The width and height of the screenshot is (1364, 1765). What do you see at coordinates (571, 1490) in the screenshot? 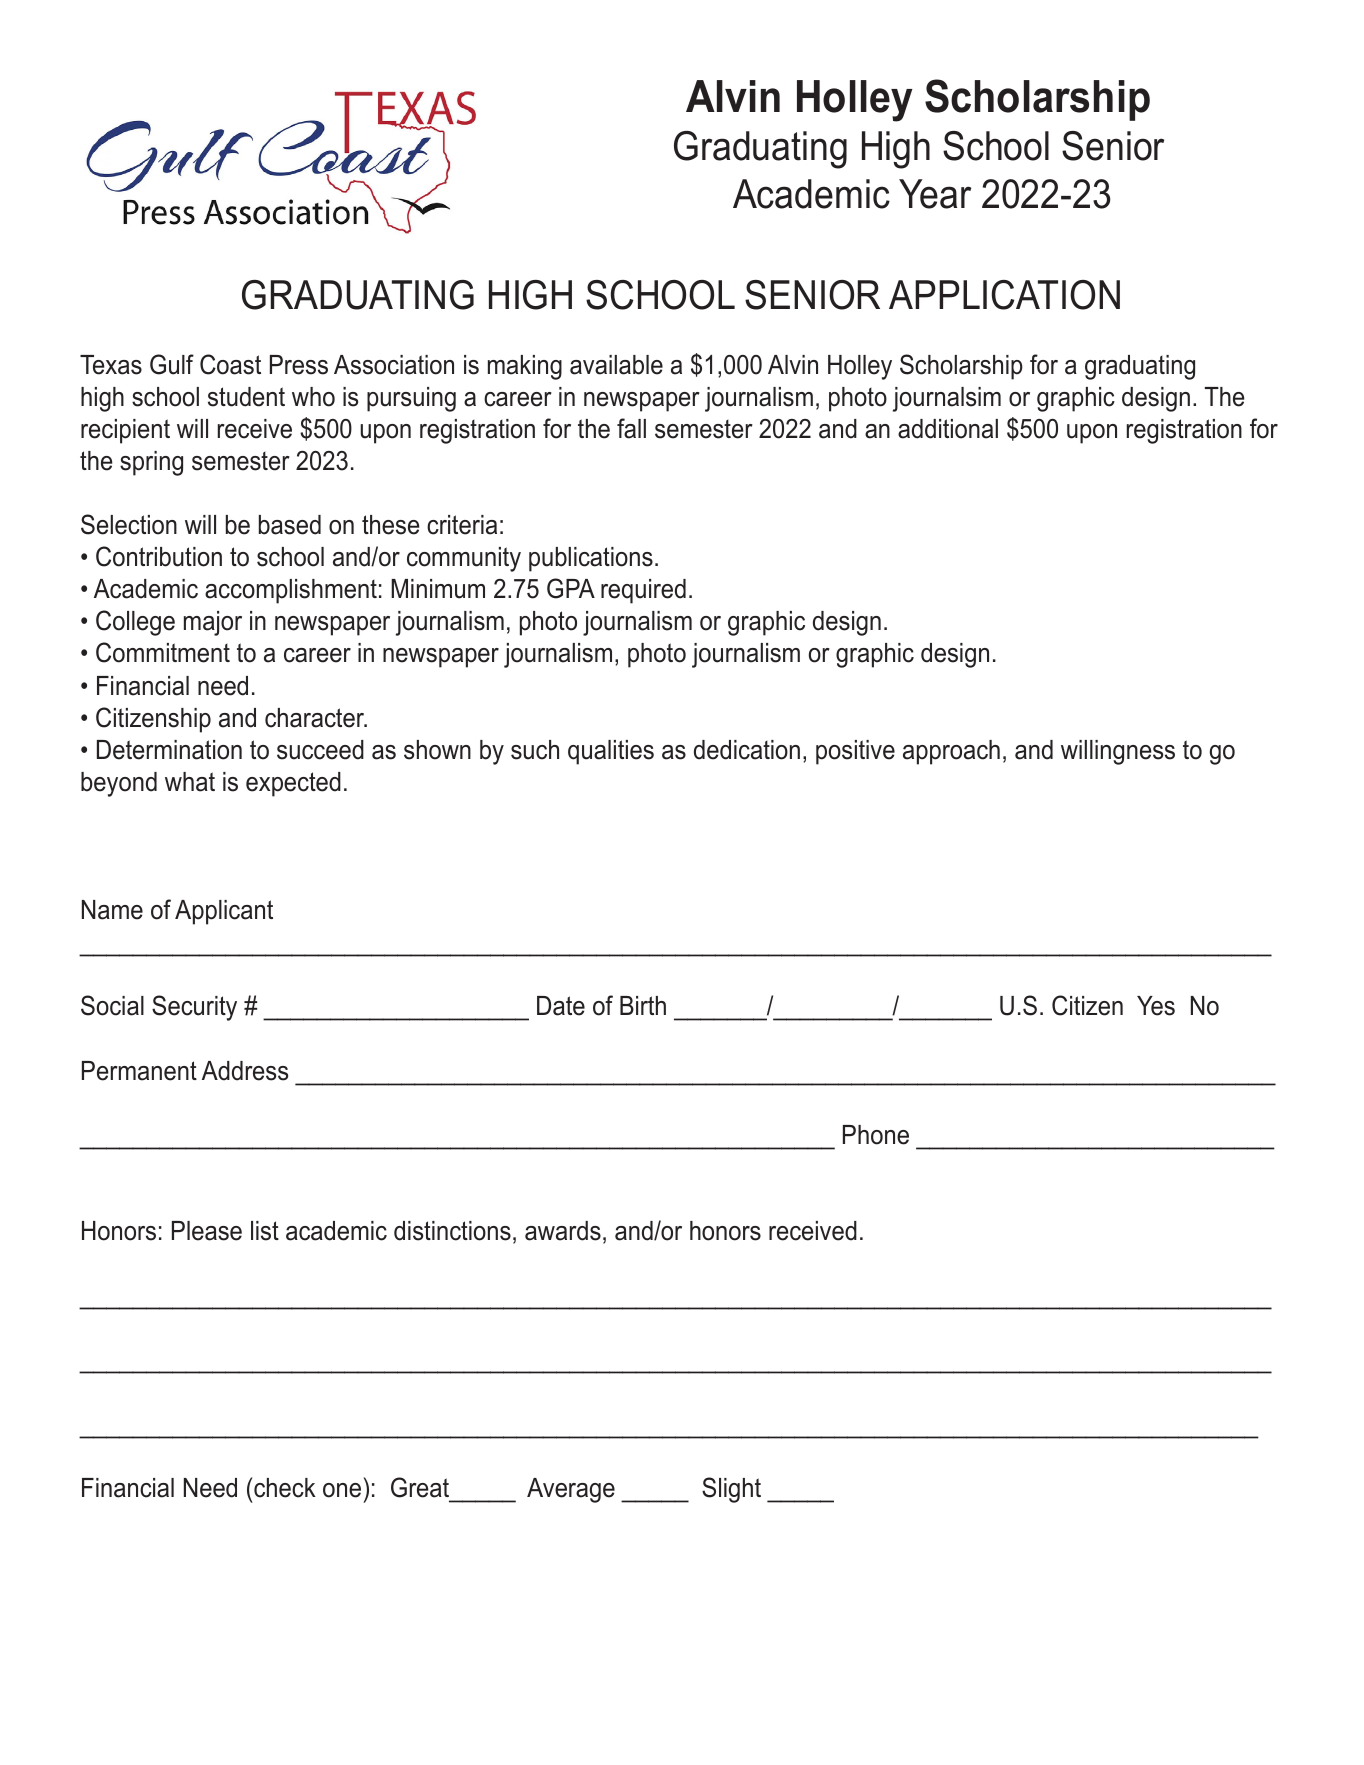
I see `Average` at bounding box center [571, 1490].
